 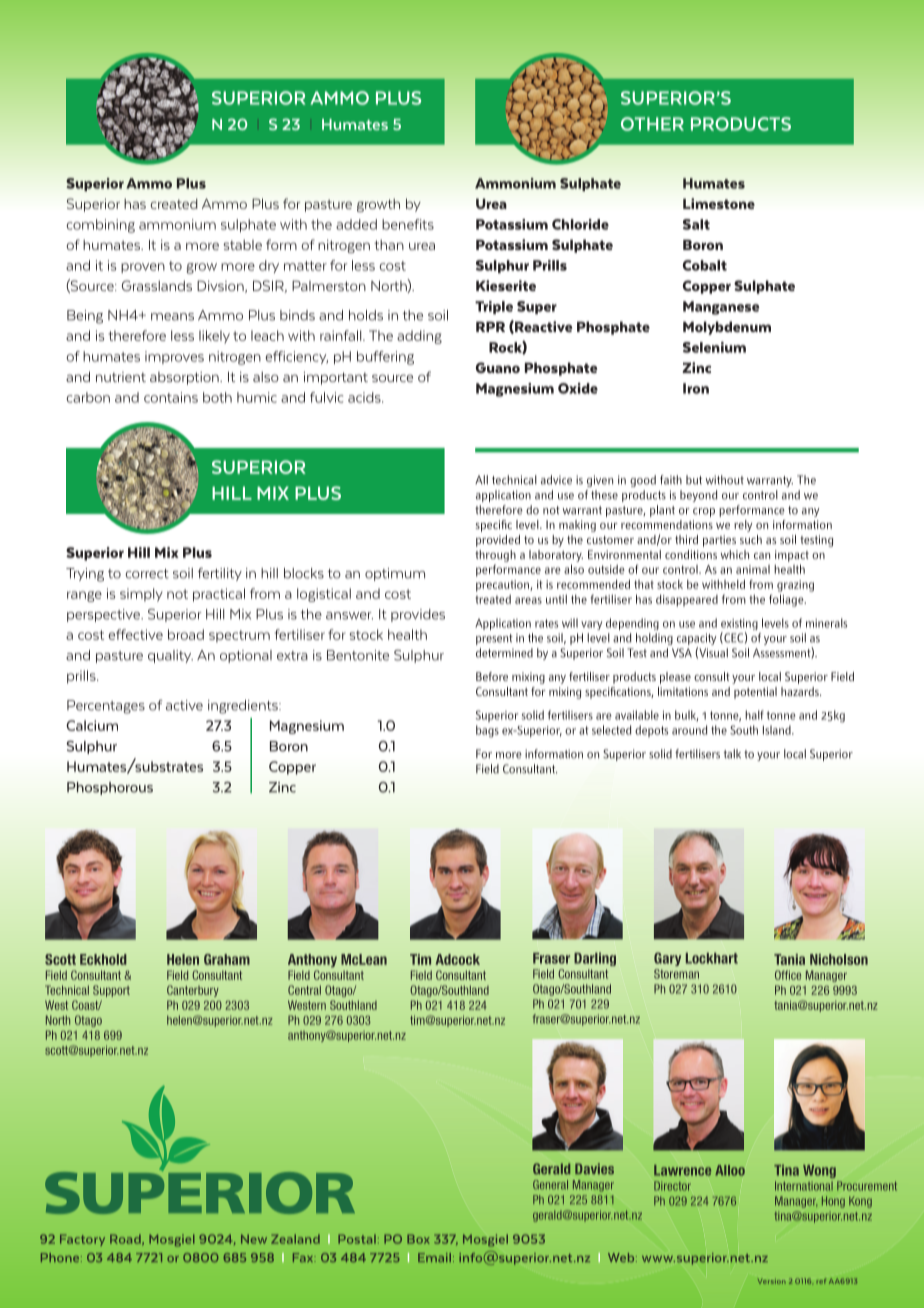 I want to click on Factory, so click(x=82, y=1240).
